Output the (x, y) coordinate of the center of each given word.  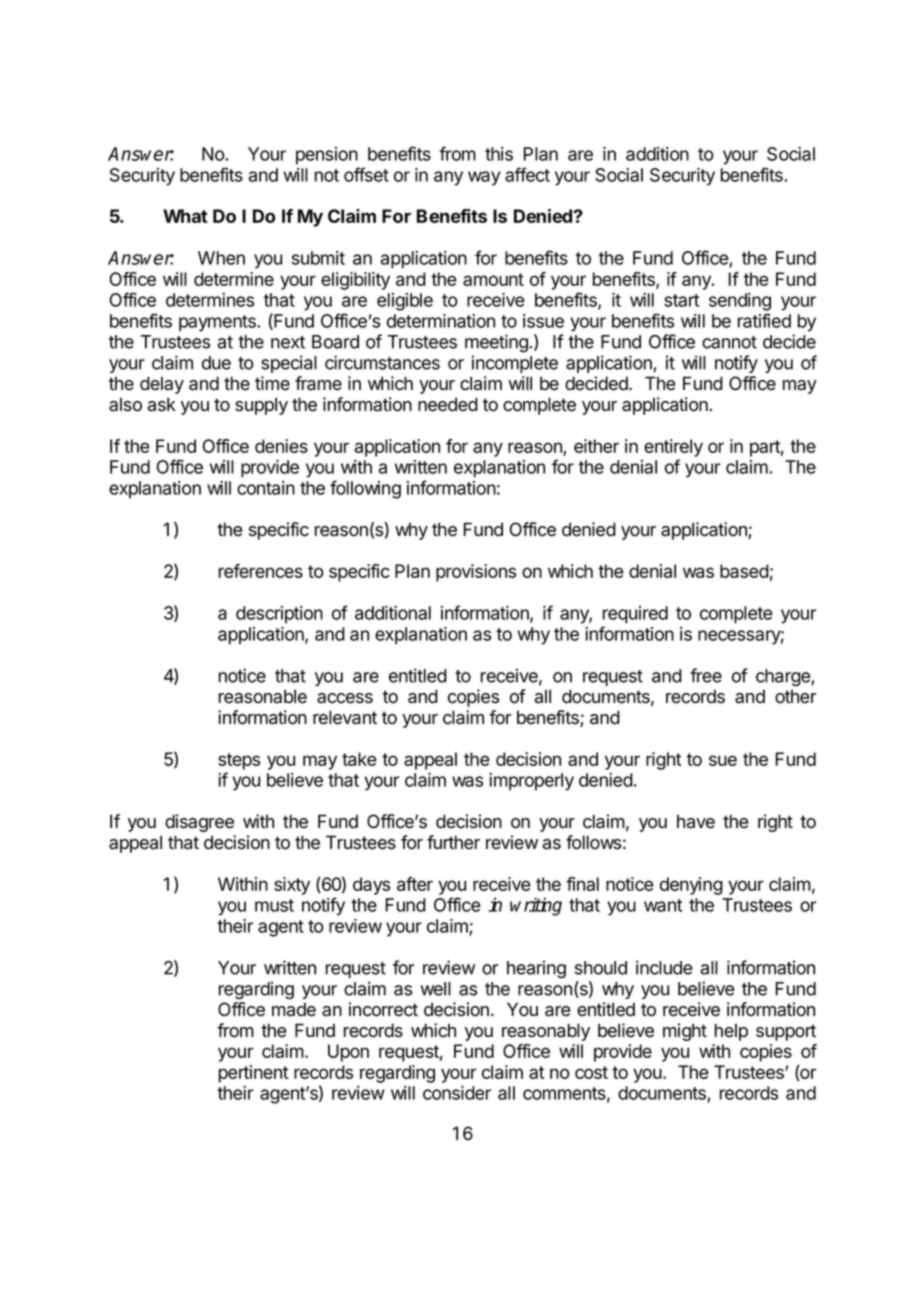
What (185, 216)
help (731, 1032)
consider (457, 1093)
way (484, 178)
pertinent (253, 1074)
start (681, 300)
